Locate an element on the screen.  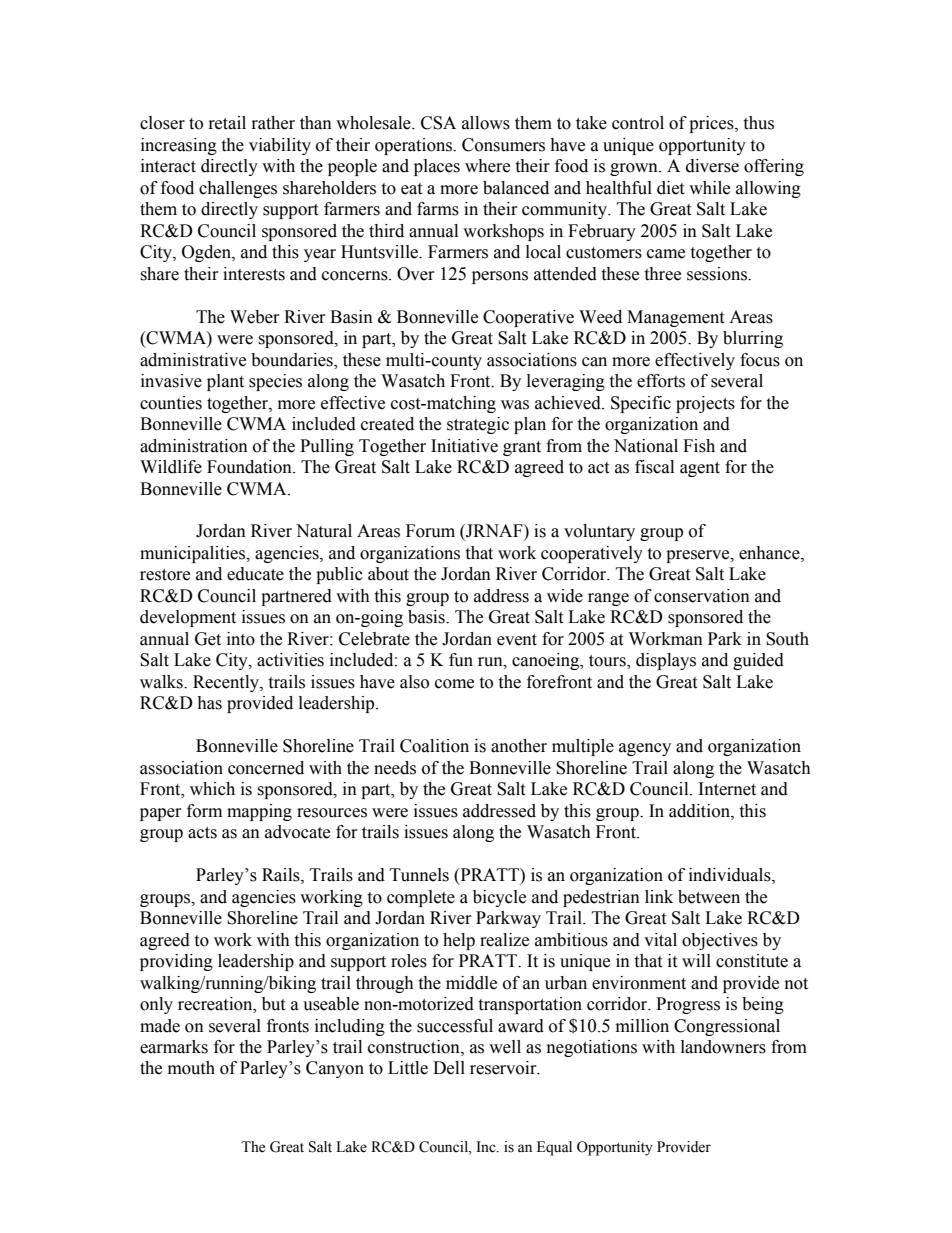
diverse is located at coordinates (712, 166).
